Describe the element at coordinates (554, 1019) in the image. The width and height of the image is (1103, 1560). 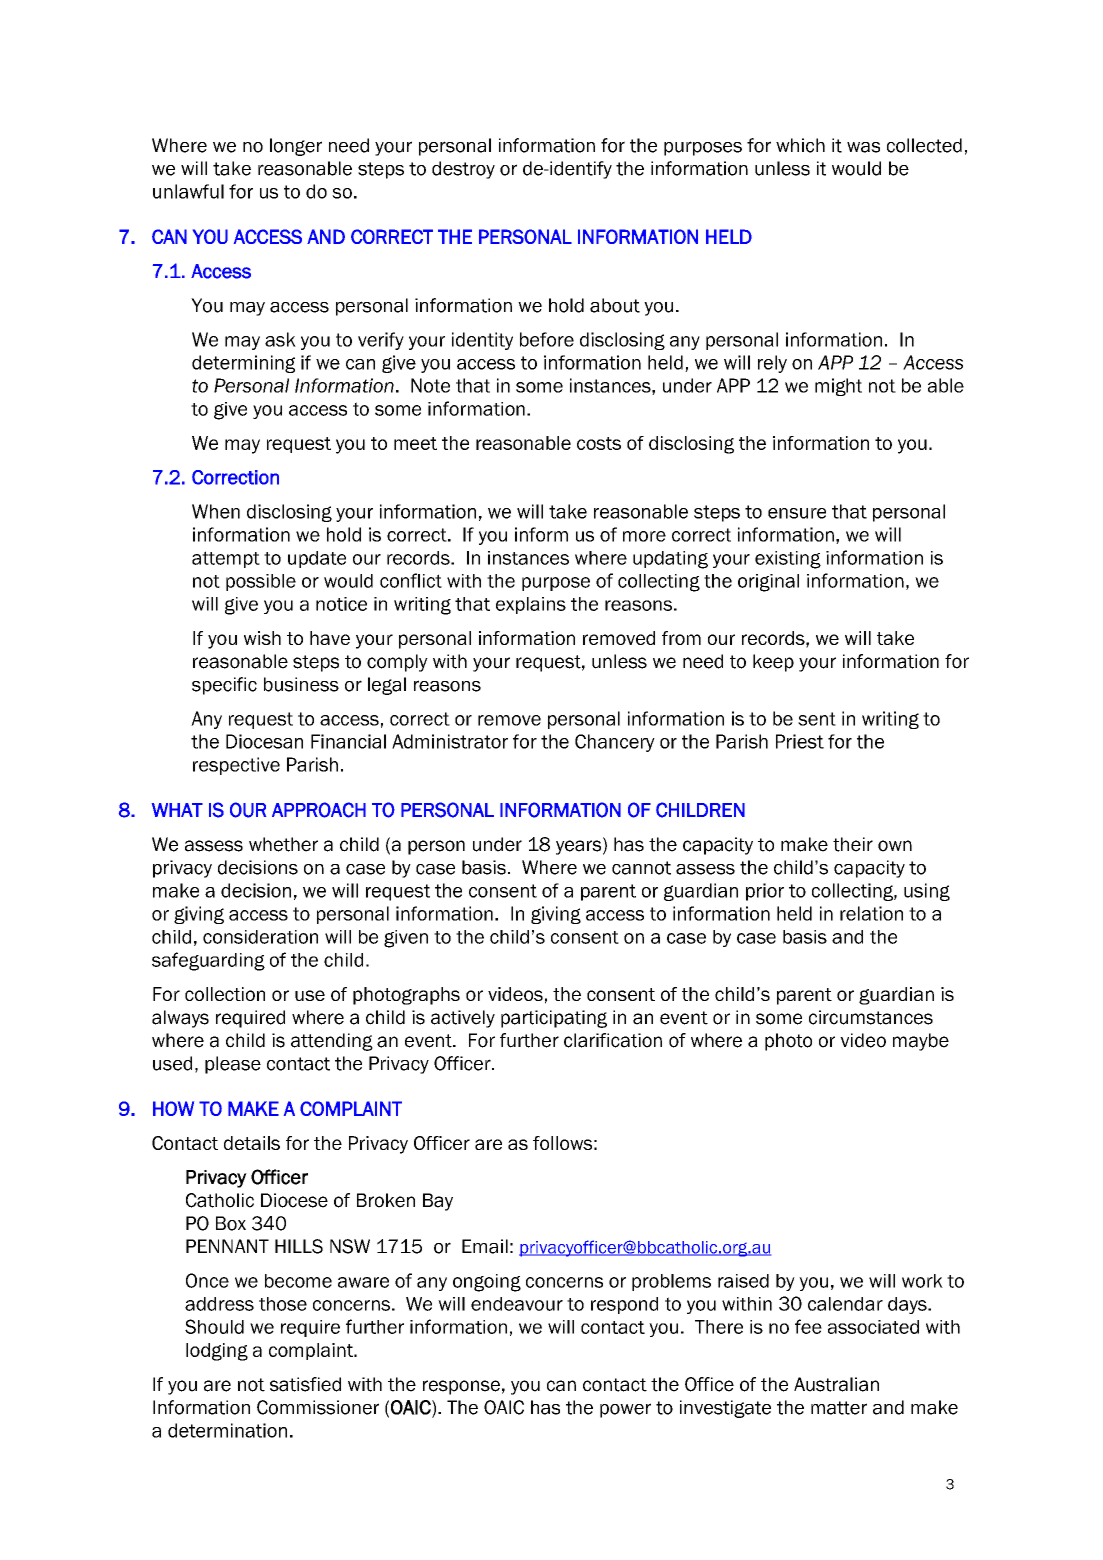
I see `participating` at that location.
